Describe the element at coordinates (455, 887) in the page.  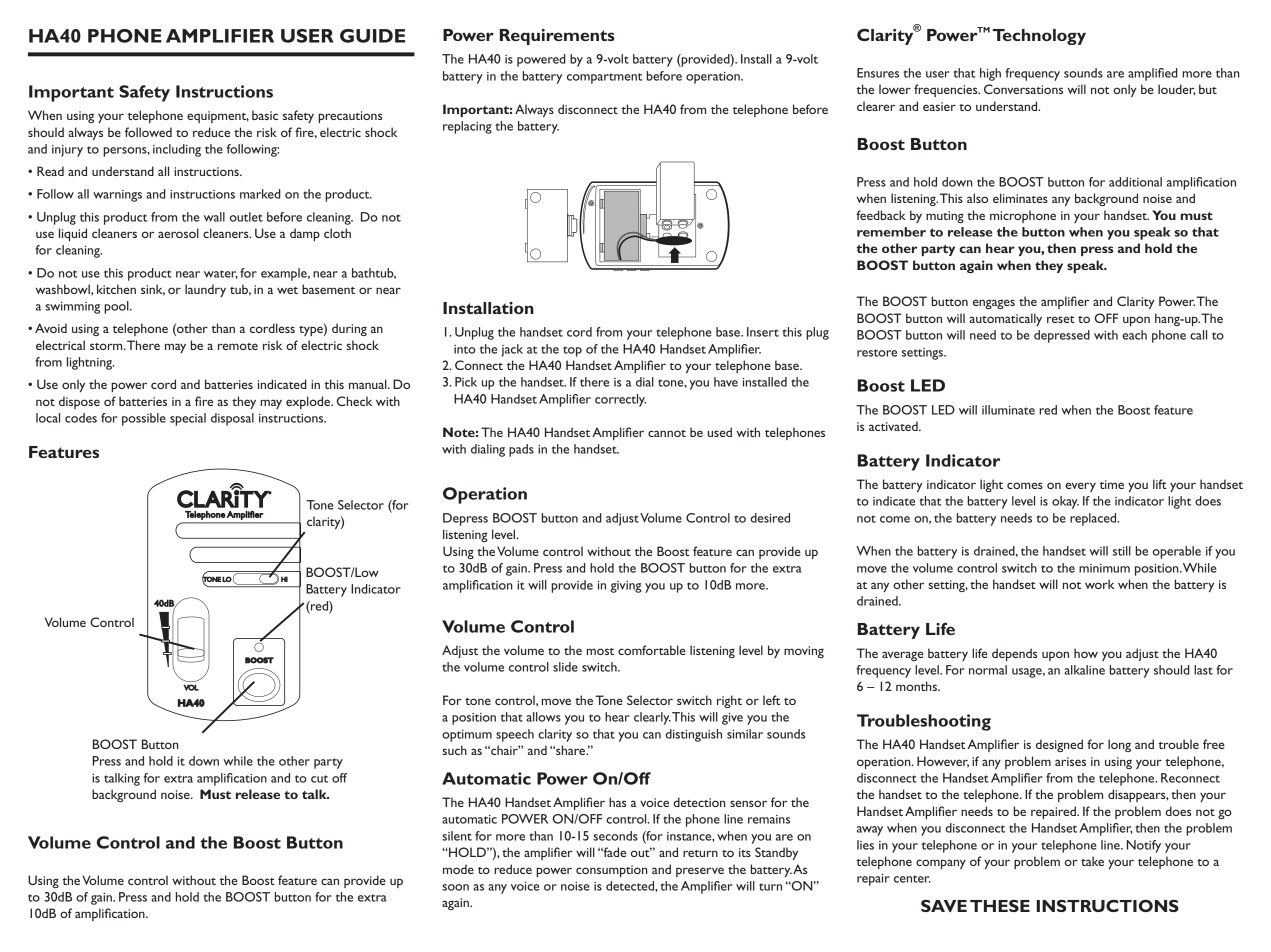
I see `soon` at that location.
